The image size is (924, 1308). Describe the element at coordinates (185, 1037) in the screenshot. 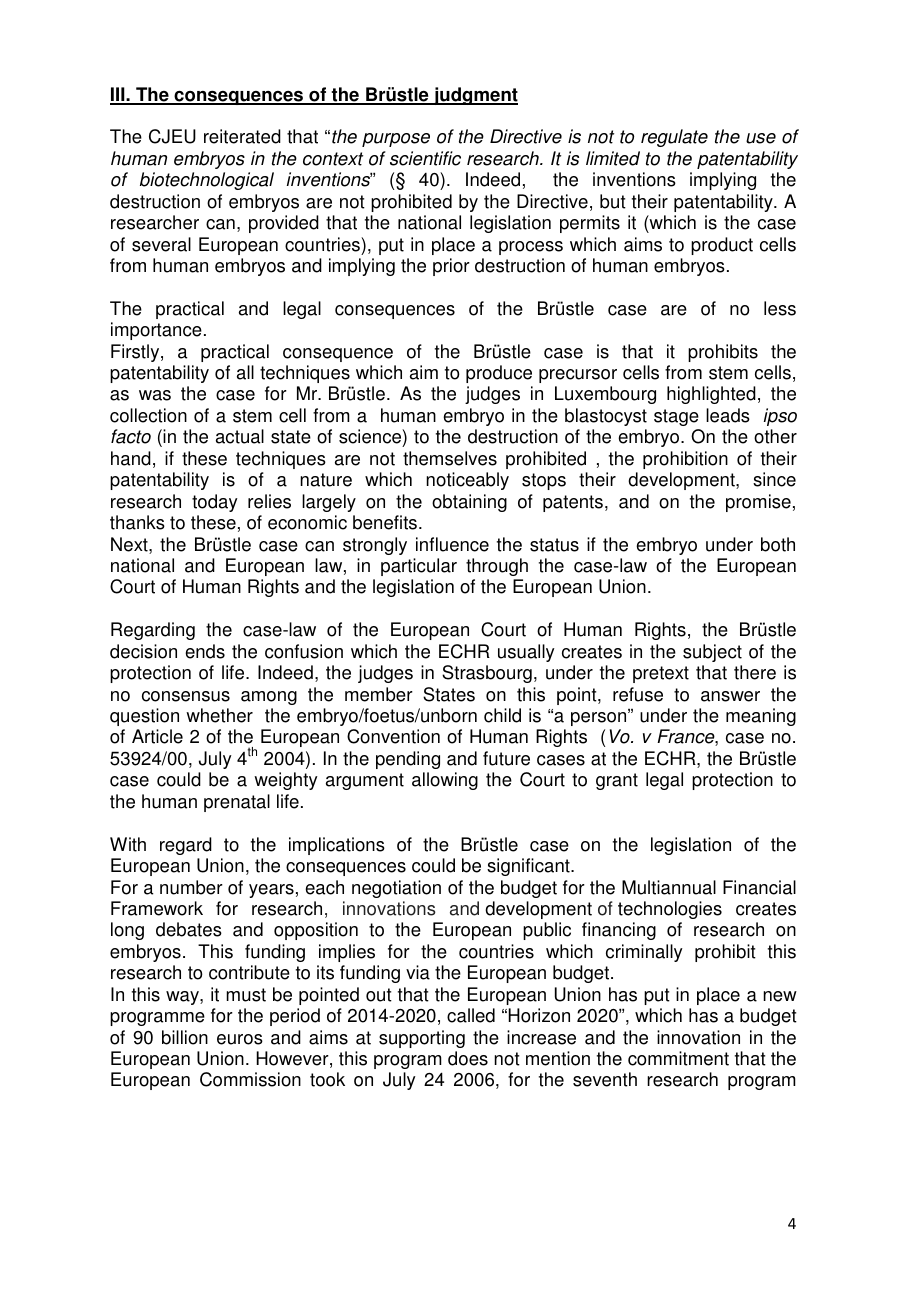

I see `billion` at that location.
